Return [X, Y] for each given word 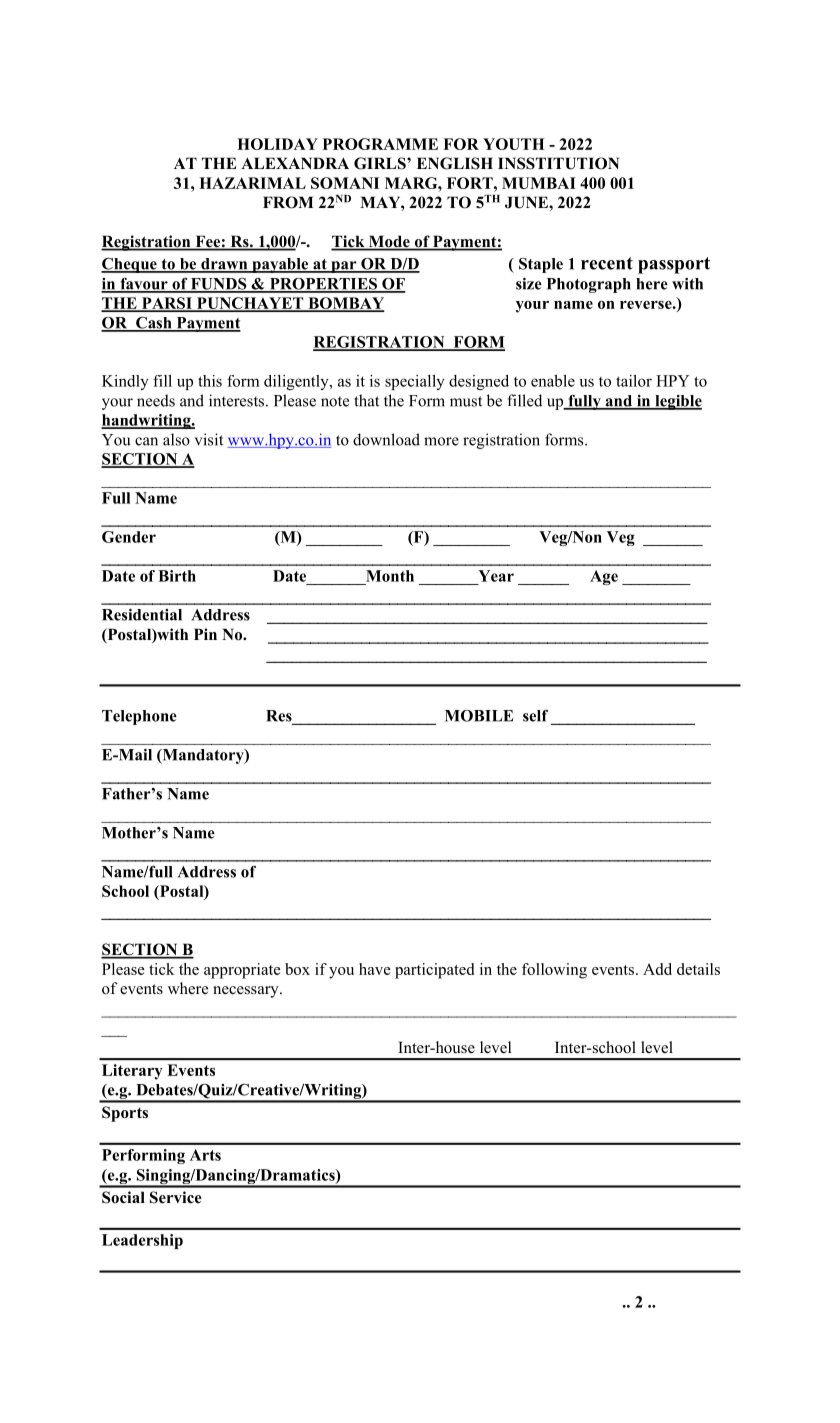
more [441, 441]
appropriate [242, 971]
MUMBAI [539, 183]
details [698, 969]
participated [434, 971]
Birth [177, 576]
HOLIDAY [277, 144]
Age [604, 577]
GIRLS [381, 163]
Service [176, 1197]
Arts [205, 1155]
